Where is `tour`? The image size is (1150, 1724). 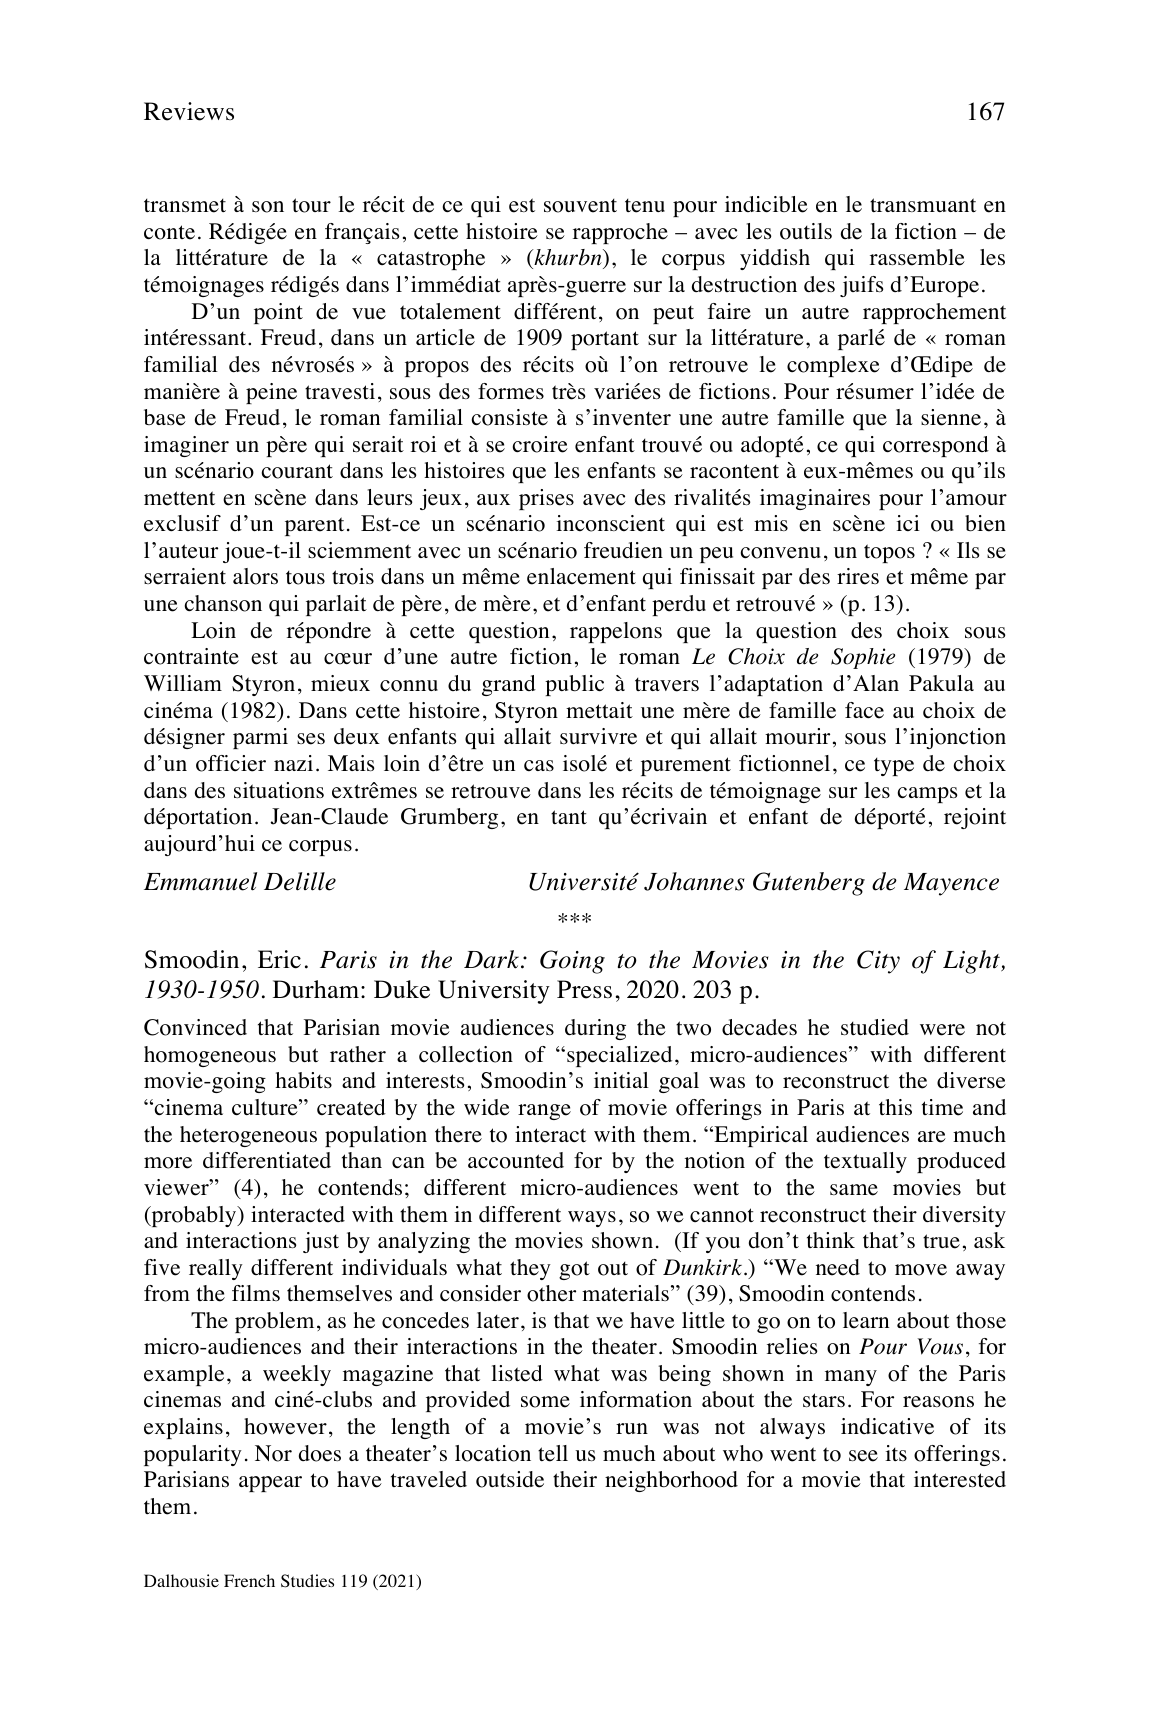
tour is located at coordinates (311, 205).
